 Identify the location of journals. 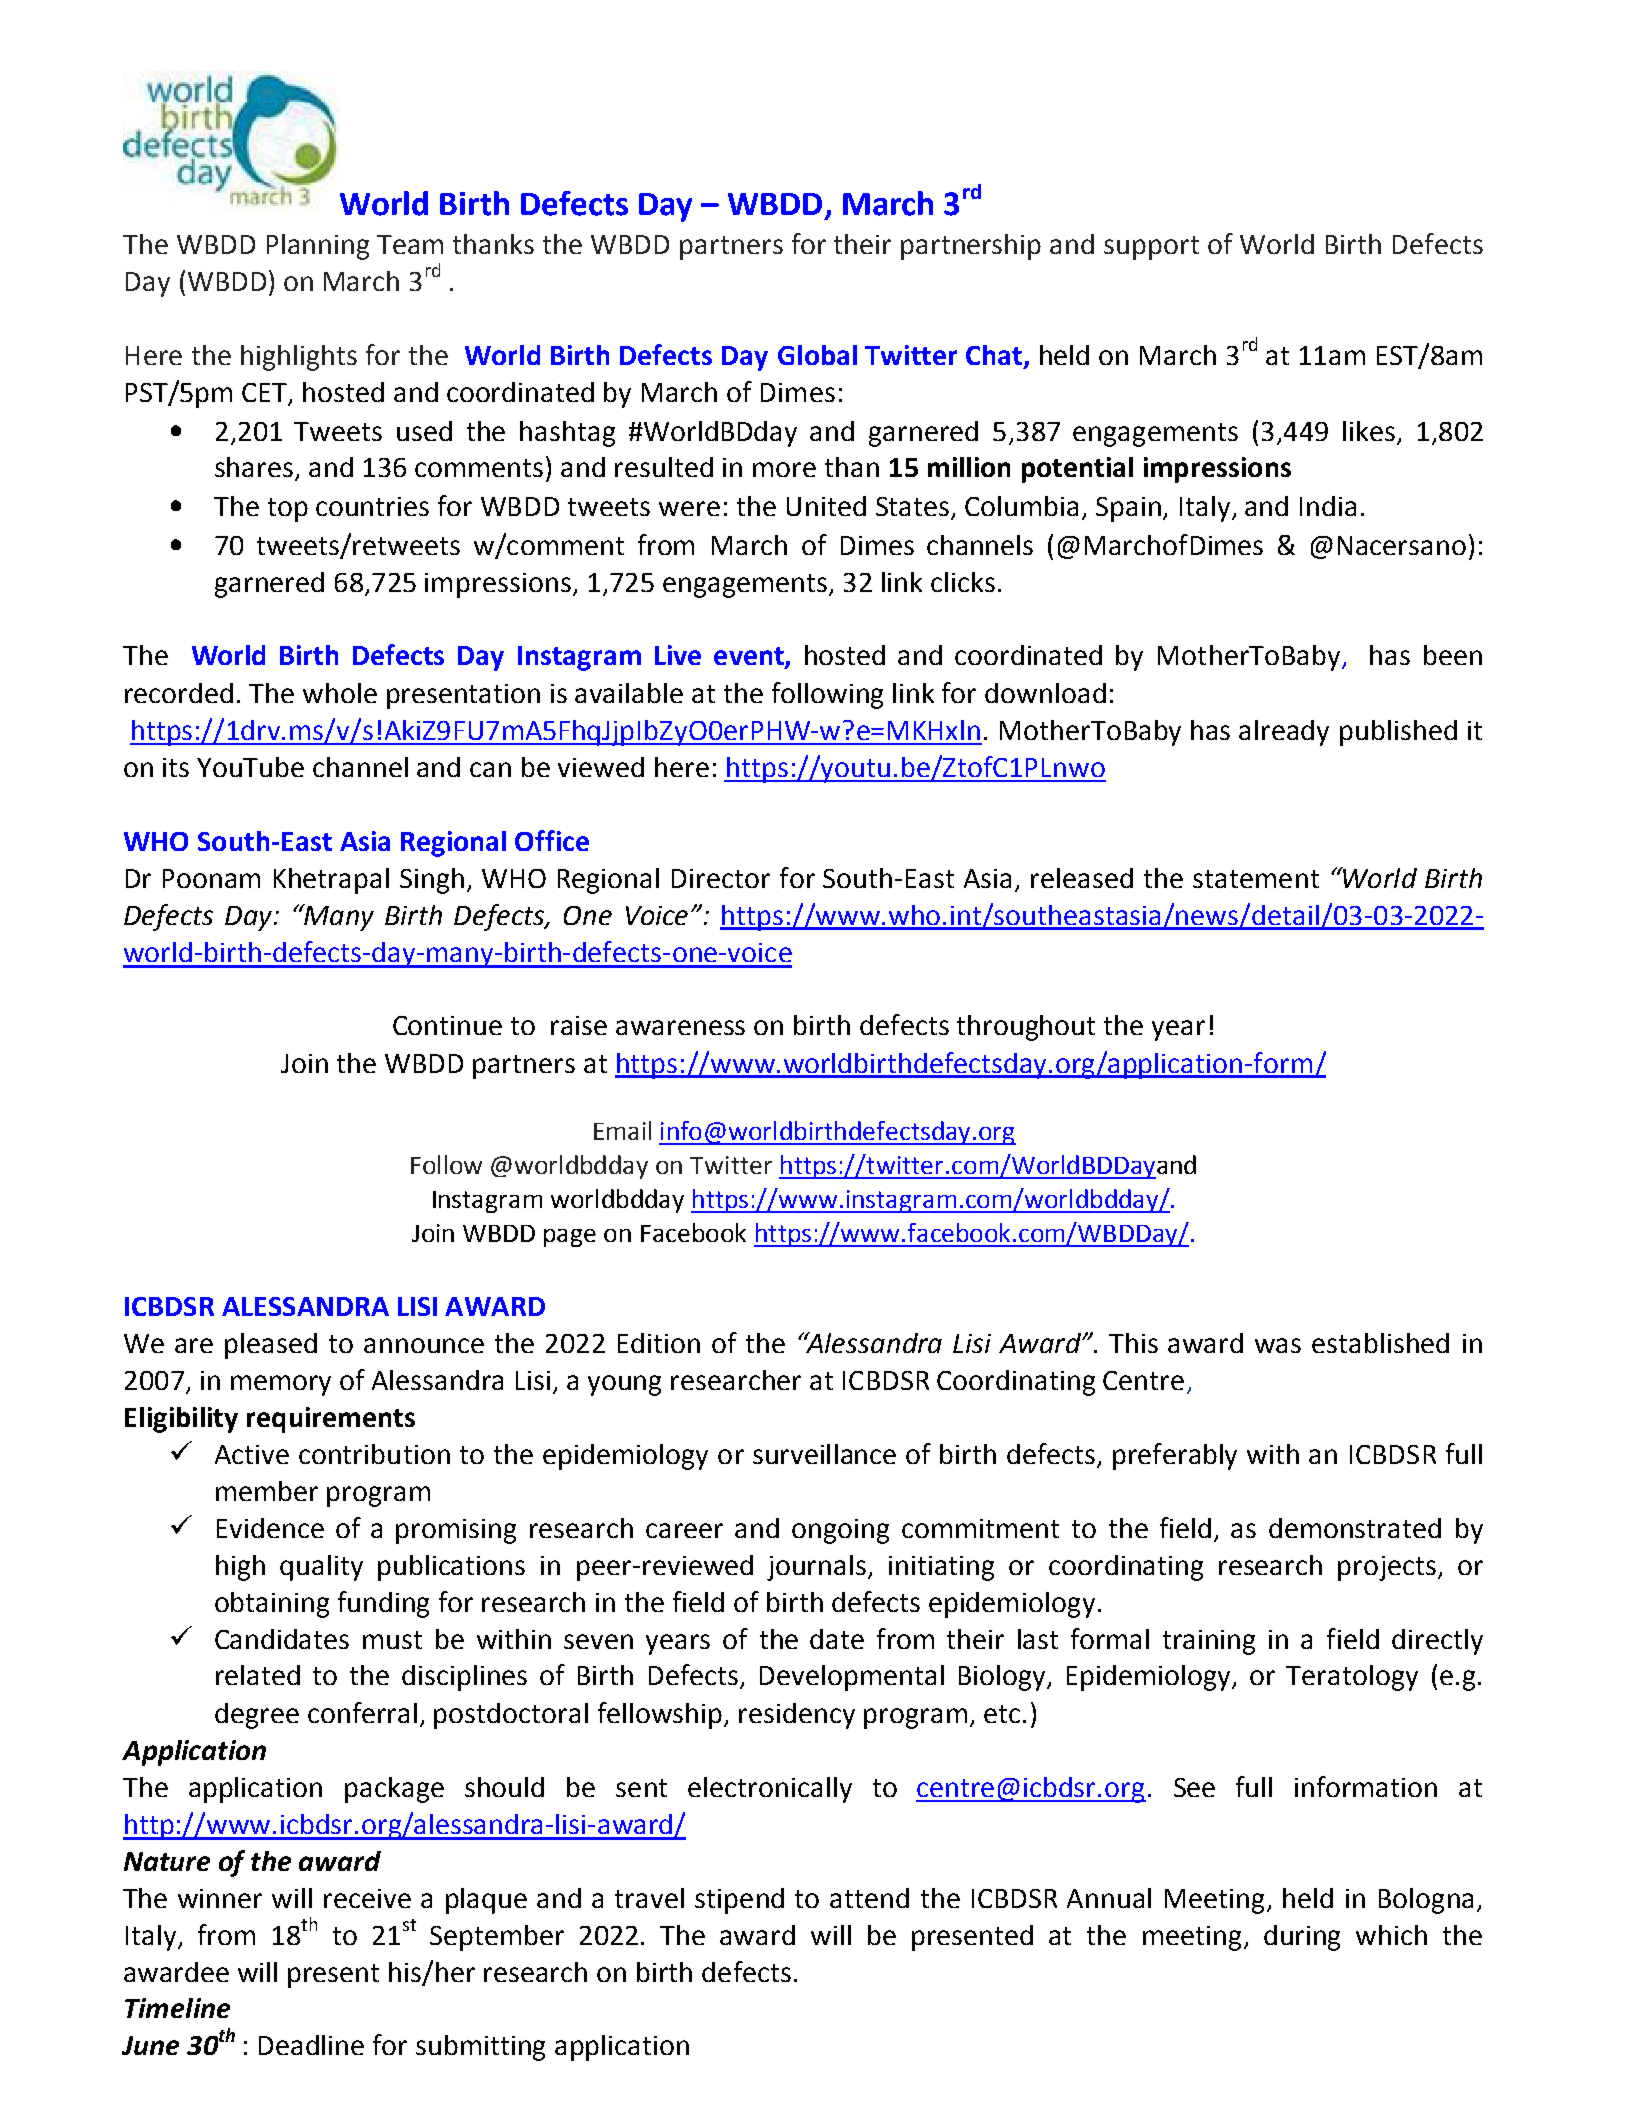
(816, 1568).
